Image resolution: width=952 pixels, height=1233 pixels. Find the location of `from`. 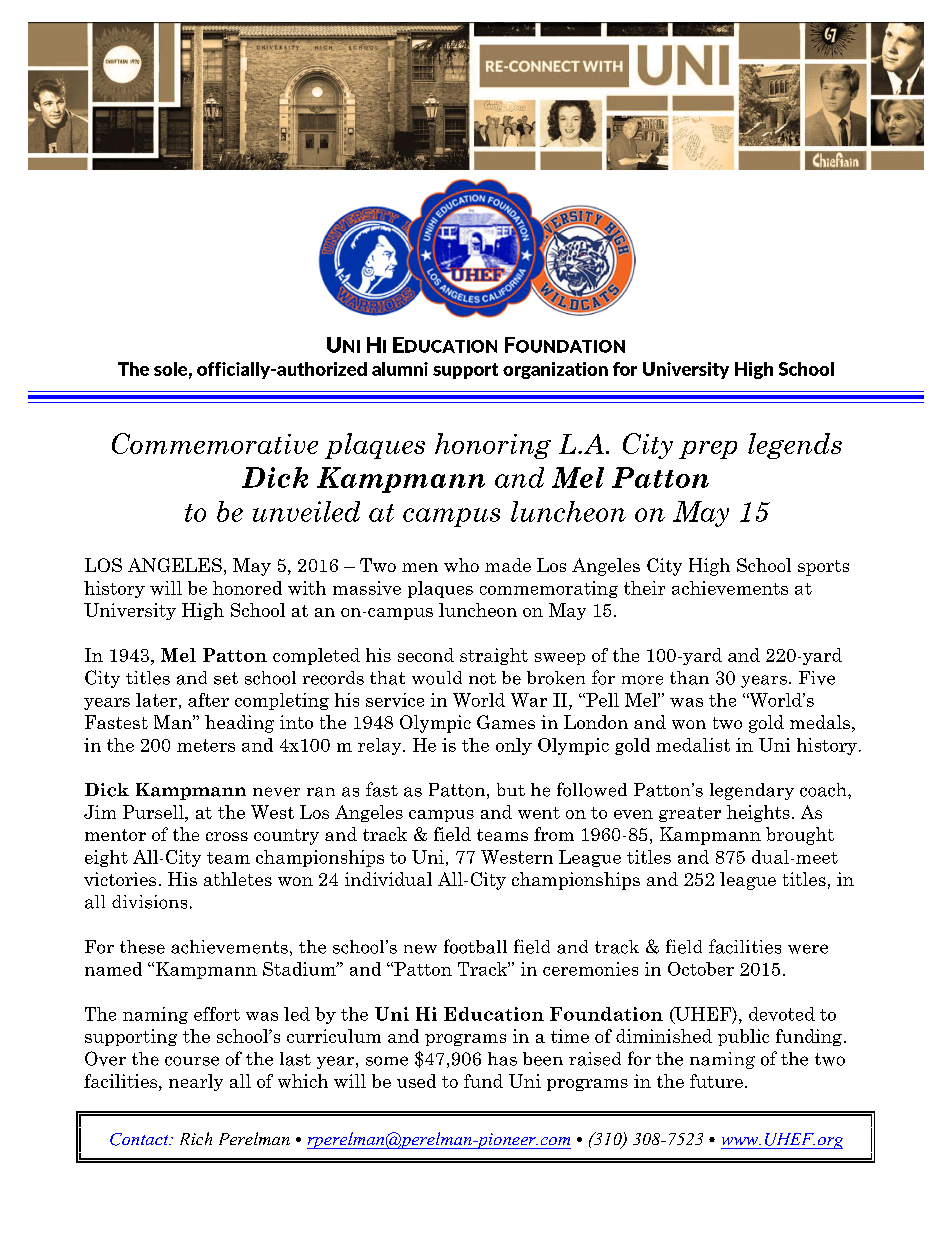

from is located at coordinates (554, 834).
